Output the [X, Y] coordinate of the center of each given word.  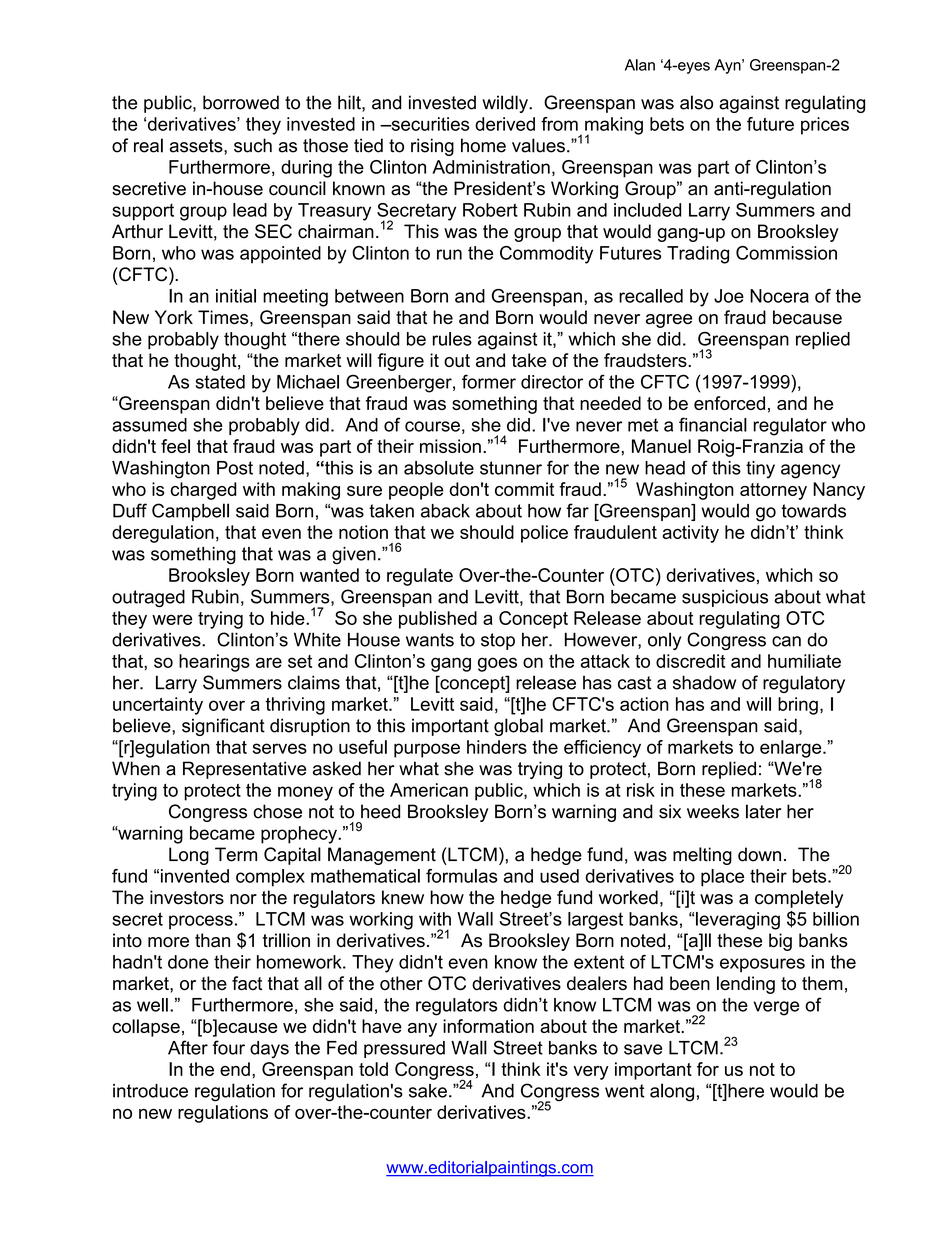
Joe [729, 296]
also [696, 102]
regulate [420, 577]
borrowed [241, 102]
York [174, 317]
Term [236, 854]
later [764, 811]
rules [452, 339]
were [172, 619]
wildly [506, 104]
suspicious [725, 598]
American [429, 790]
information [488, 1026]
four [228, 1047]
